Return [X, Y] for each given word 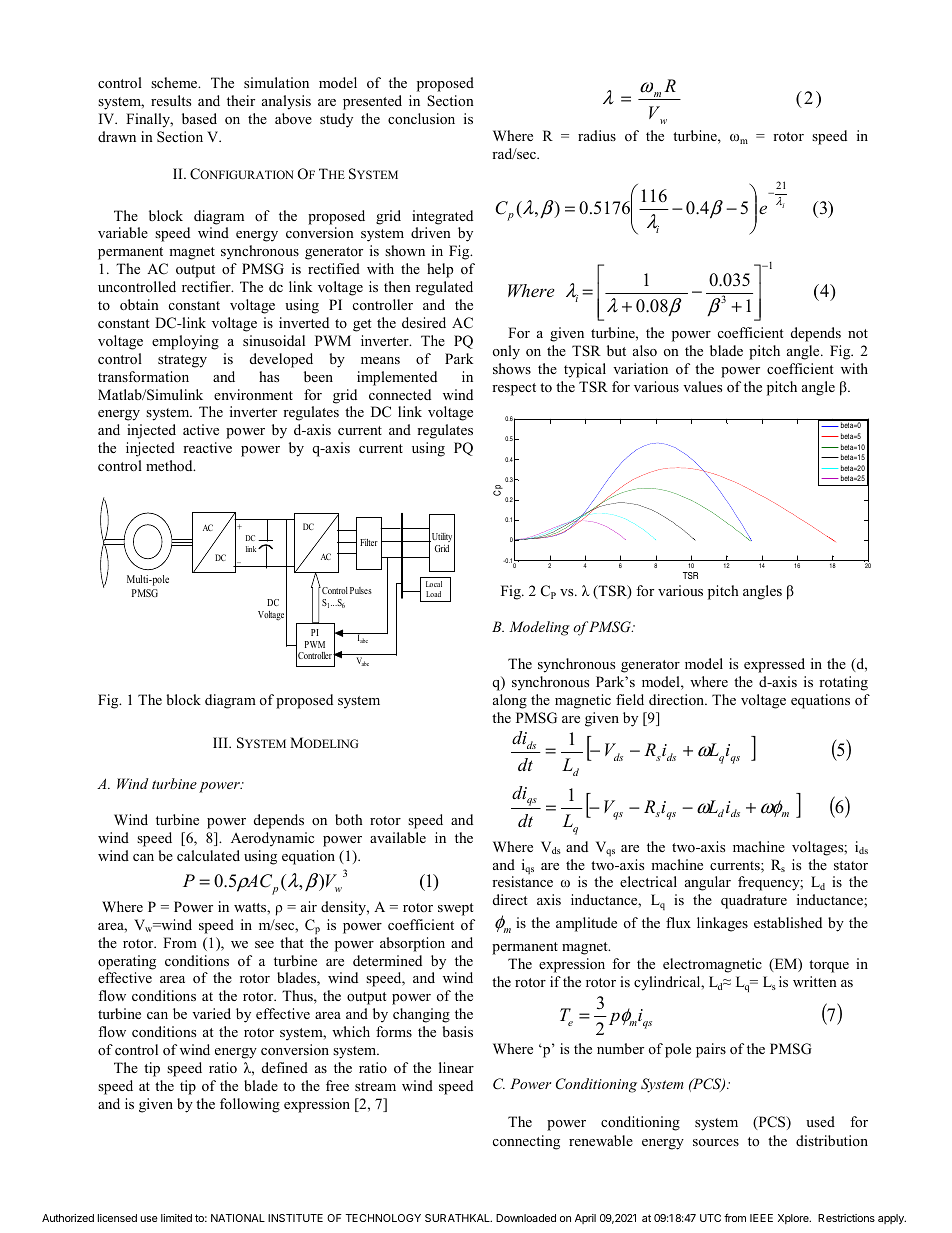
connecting [526, 1142]
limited [176, 1218]
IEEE [761, 1218]
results [171, 100]
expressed [774, 665]
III [221, 742]
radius [597, 135]
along [510, 701]
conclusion [421, 118]
